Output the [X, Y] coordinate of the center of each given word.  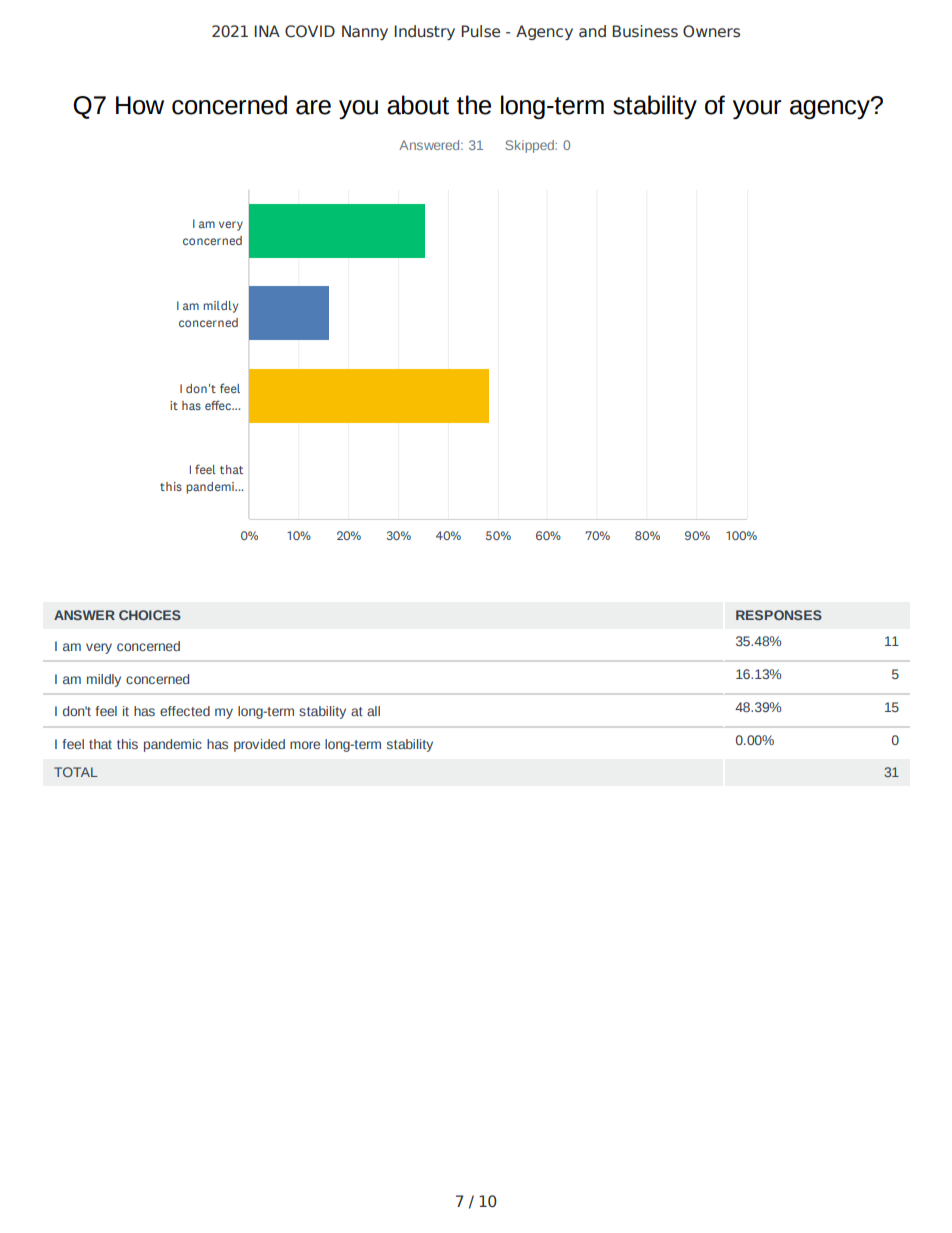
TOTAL [76, 772]
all [373, 711]
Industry [424, 32]
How [140, 105]
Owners [711, 31]
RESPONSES [779, 615]
